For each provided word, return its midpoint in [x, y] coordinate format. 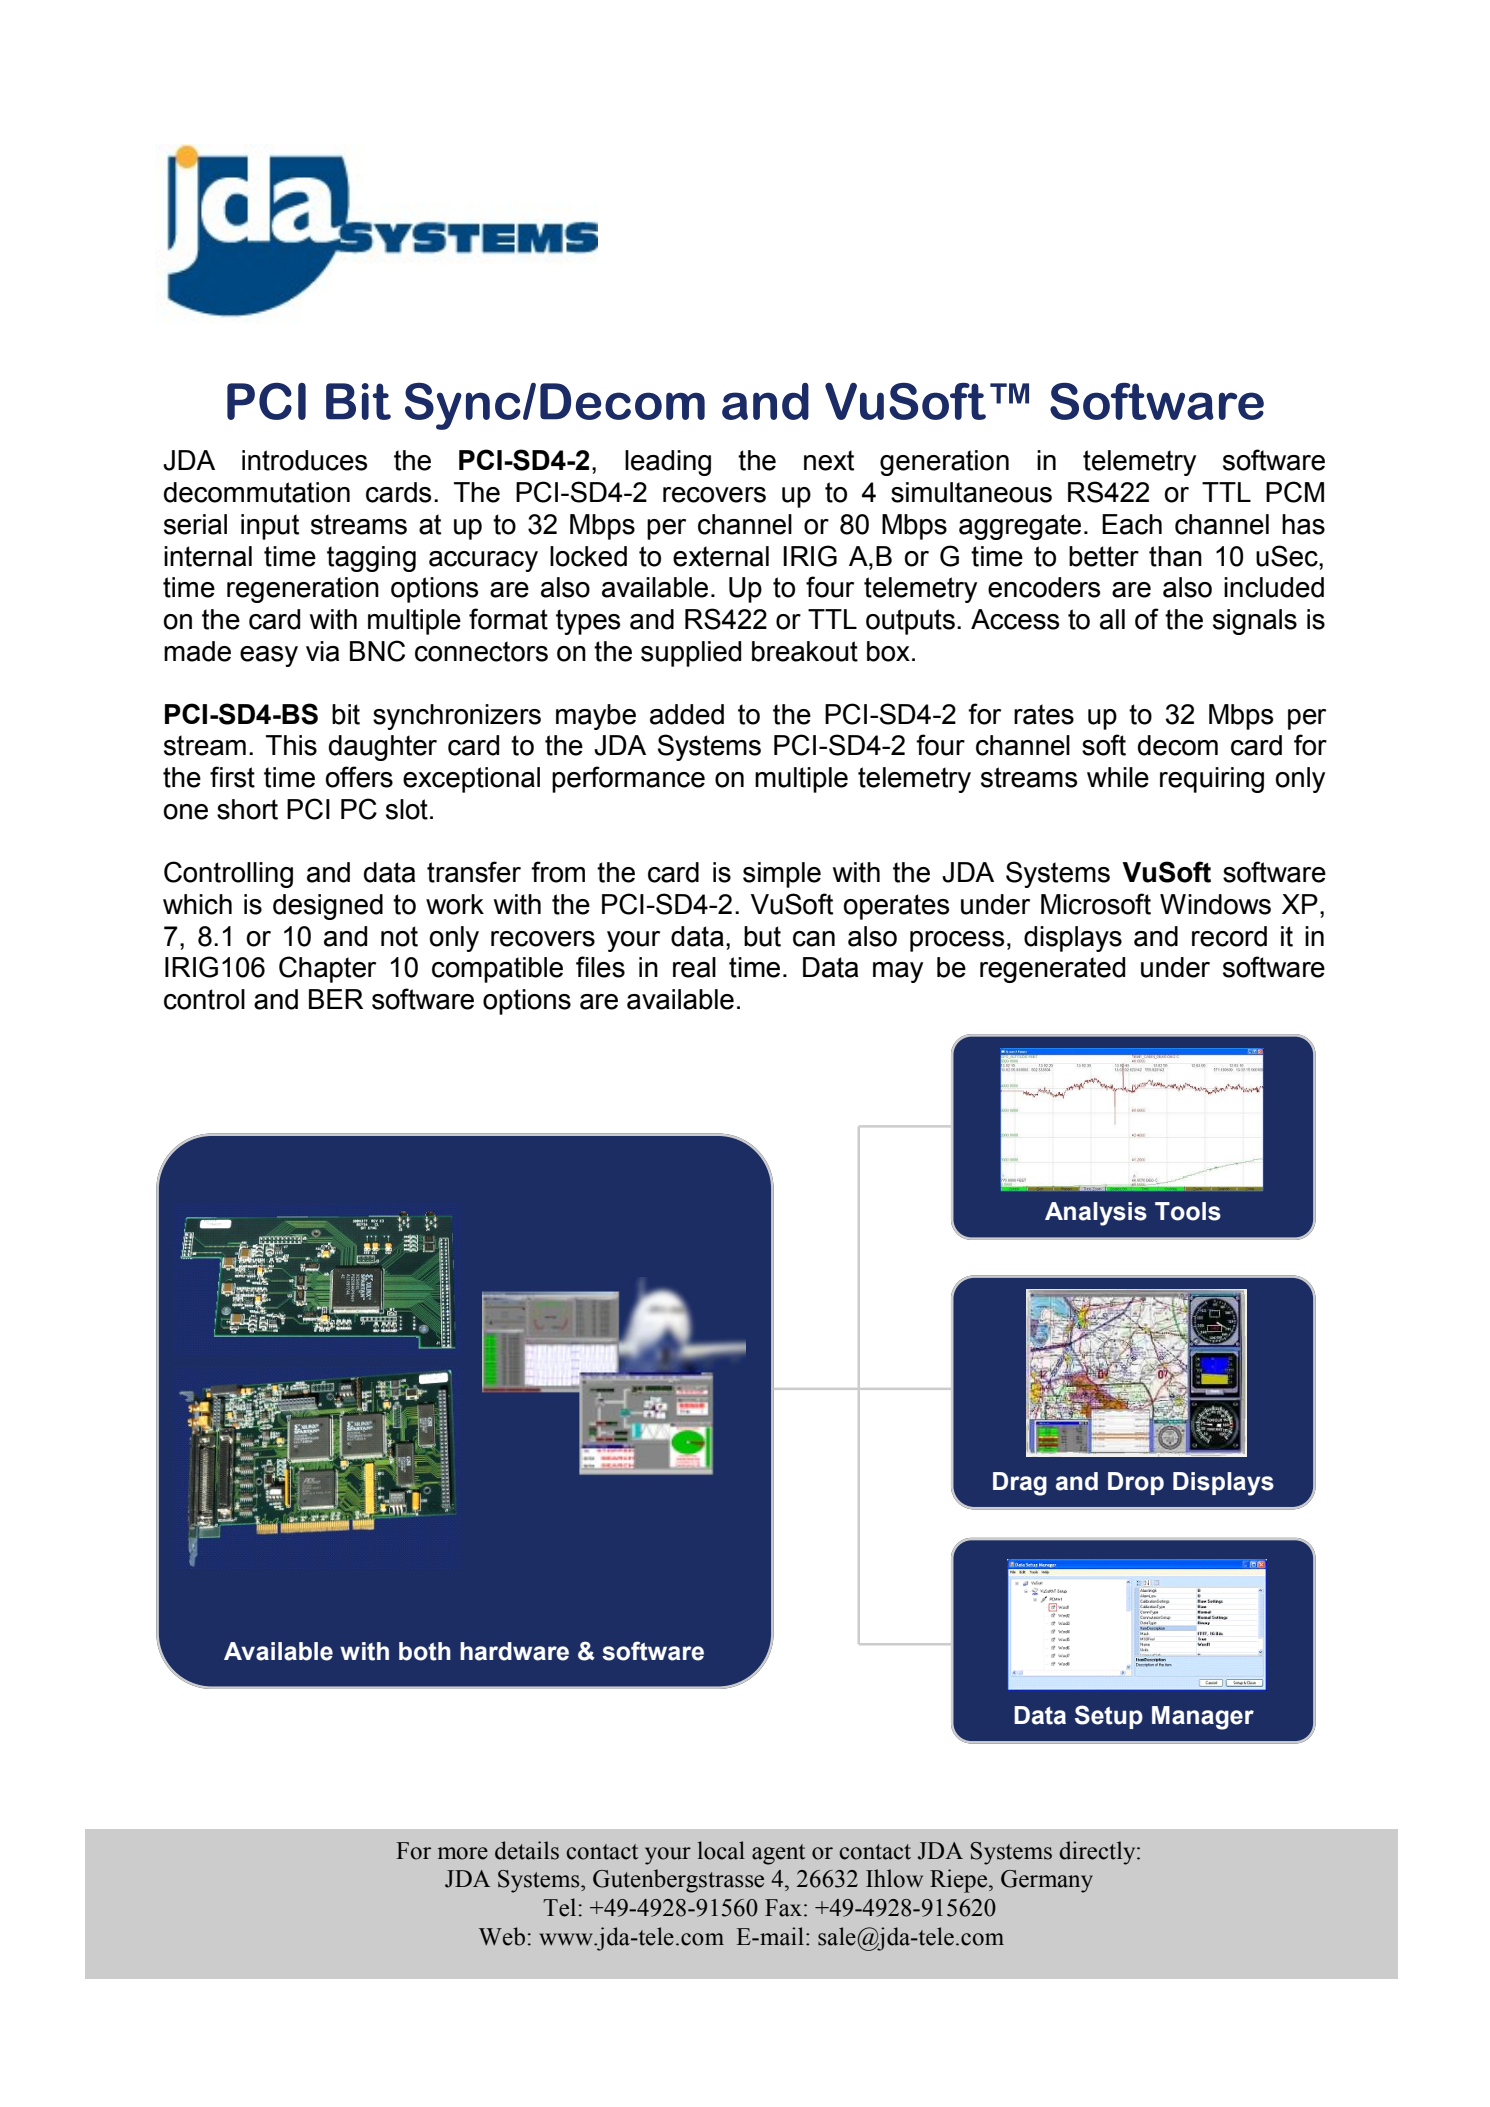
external [721, 556]
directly [1098, 1853]
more [463, 1853]
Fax [783, 1908]
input [270, 527]
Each [1132, 524]
